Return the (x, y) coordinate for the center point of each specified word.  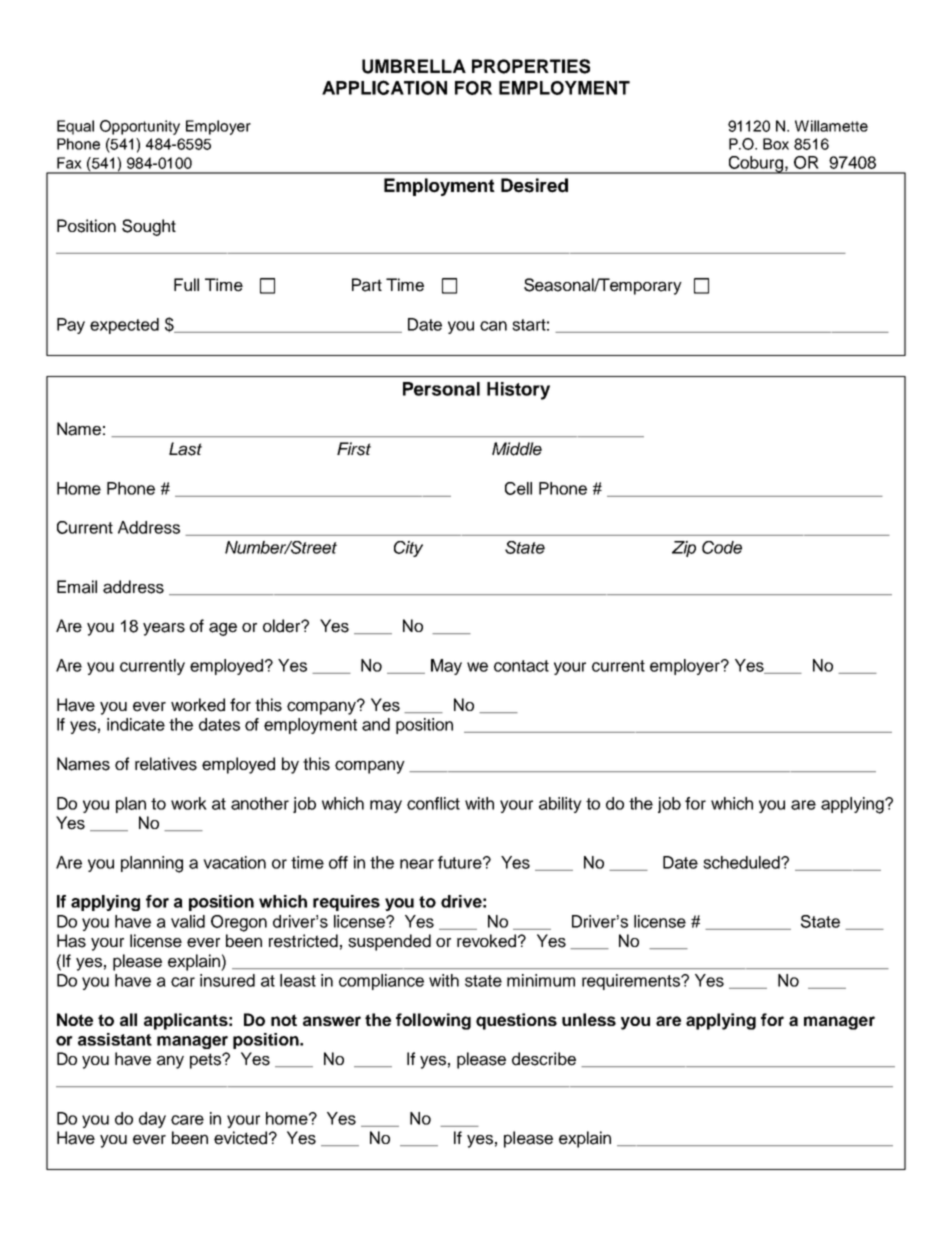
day (152, 1120)
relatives (166, 764)
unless (589, 1019)
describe (544, 1059)
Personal (441, 389)
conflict (433, 803)
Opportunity (140, 127)
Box (776, 144)
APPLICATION (384, 87)
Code (722, 547)
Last (185, 449)
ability (560, 805)
